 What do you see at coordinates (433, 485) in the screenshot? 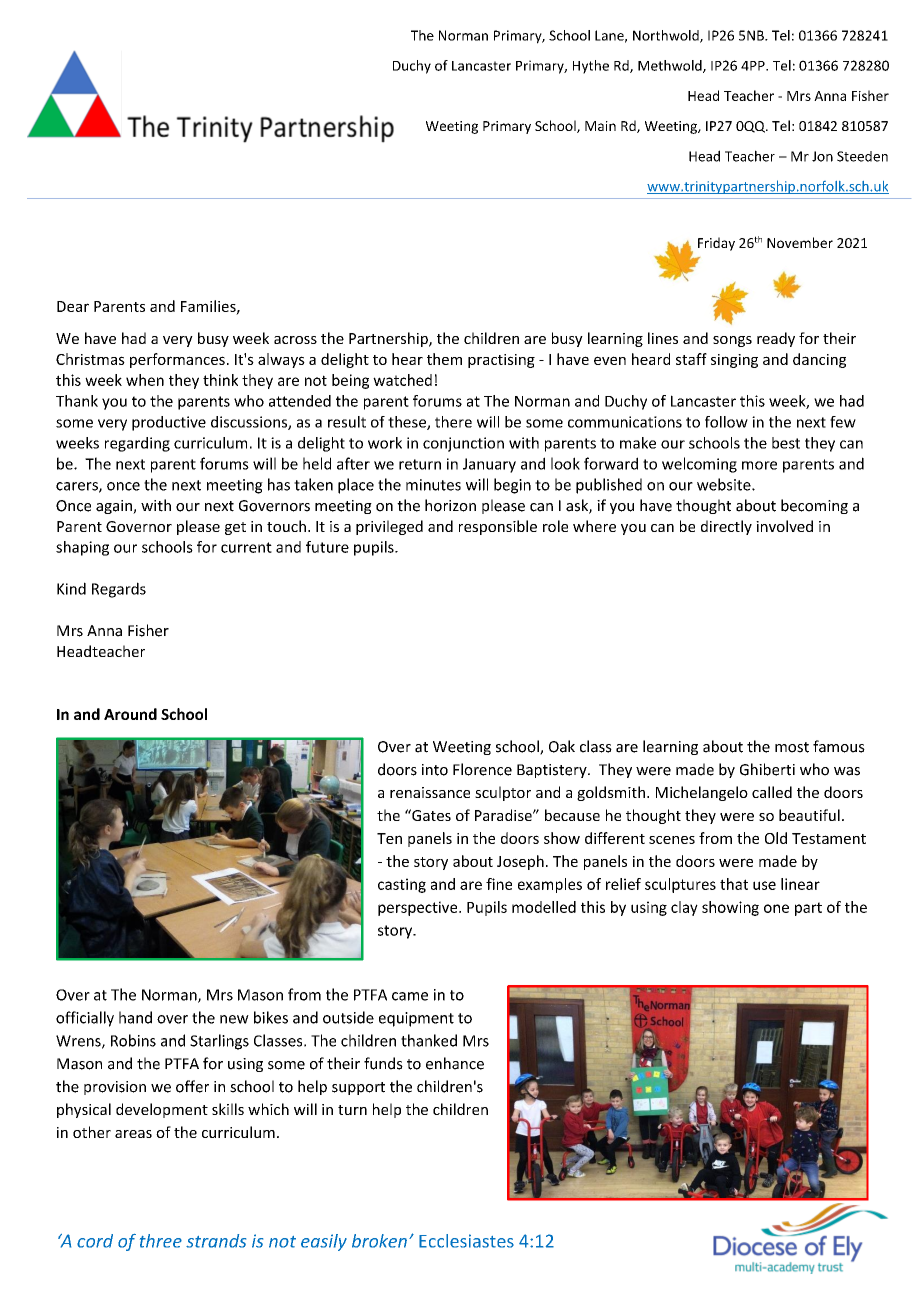
I see `minutes` at bounding box center [433, 485].
